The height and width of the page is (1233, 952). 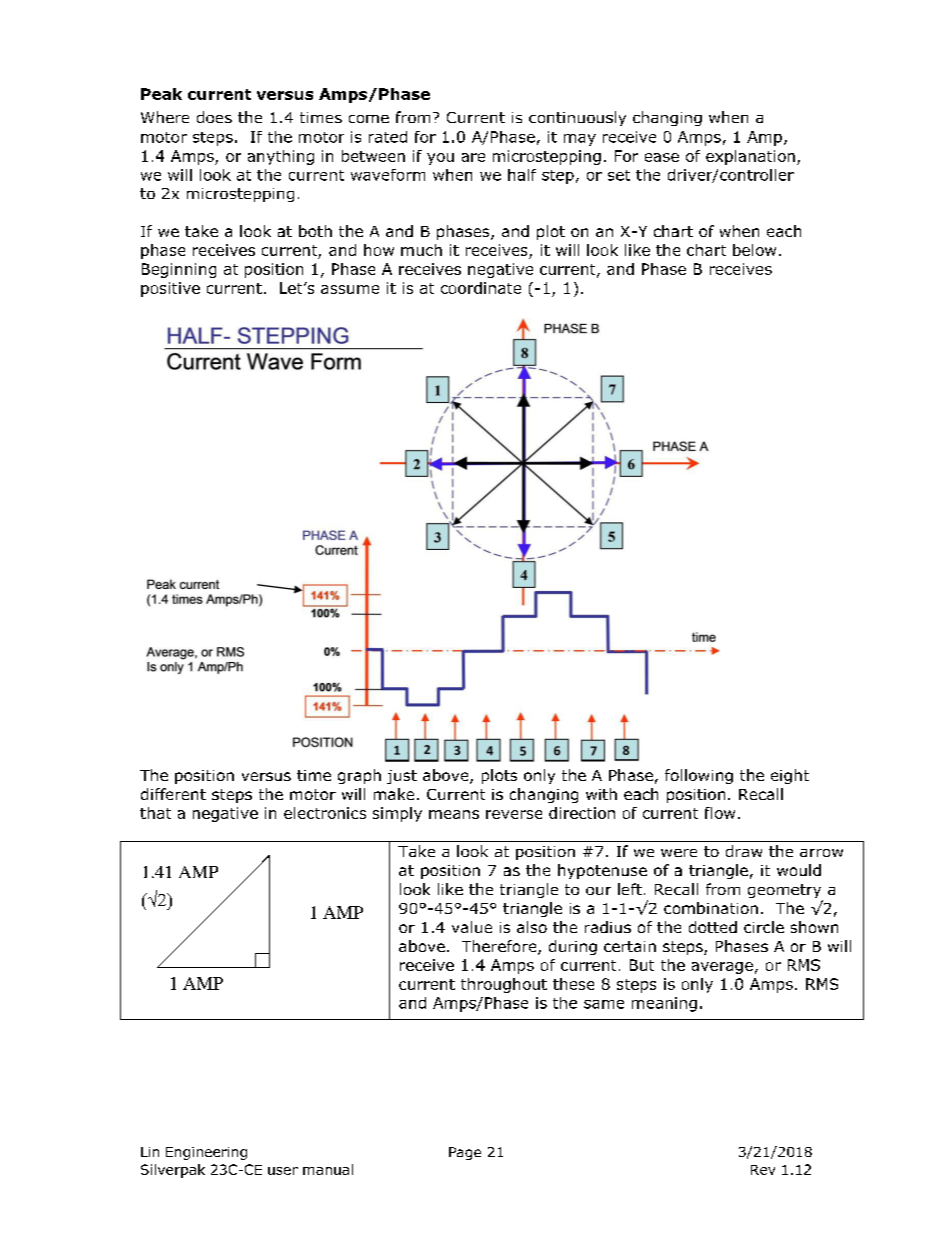 What do you see at coordinates (465, 1153) in the page?
I see `Page` at bounding box center [465, 1153].
